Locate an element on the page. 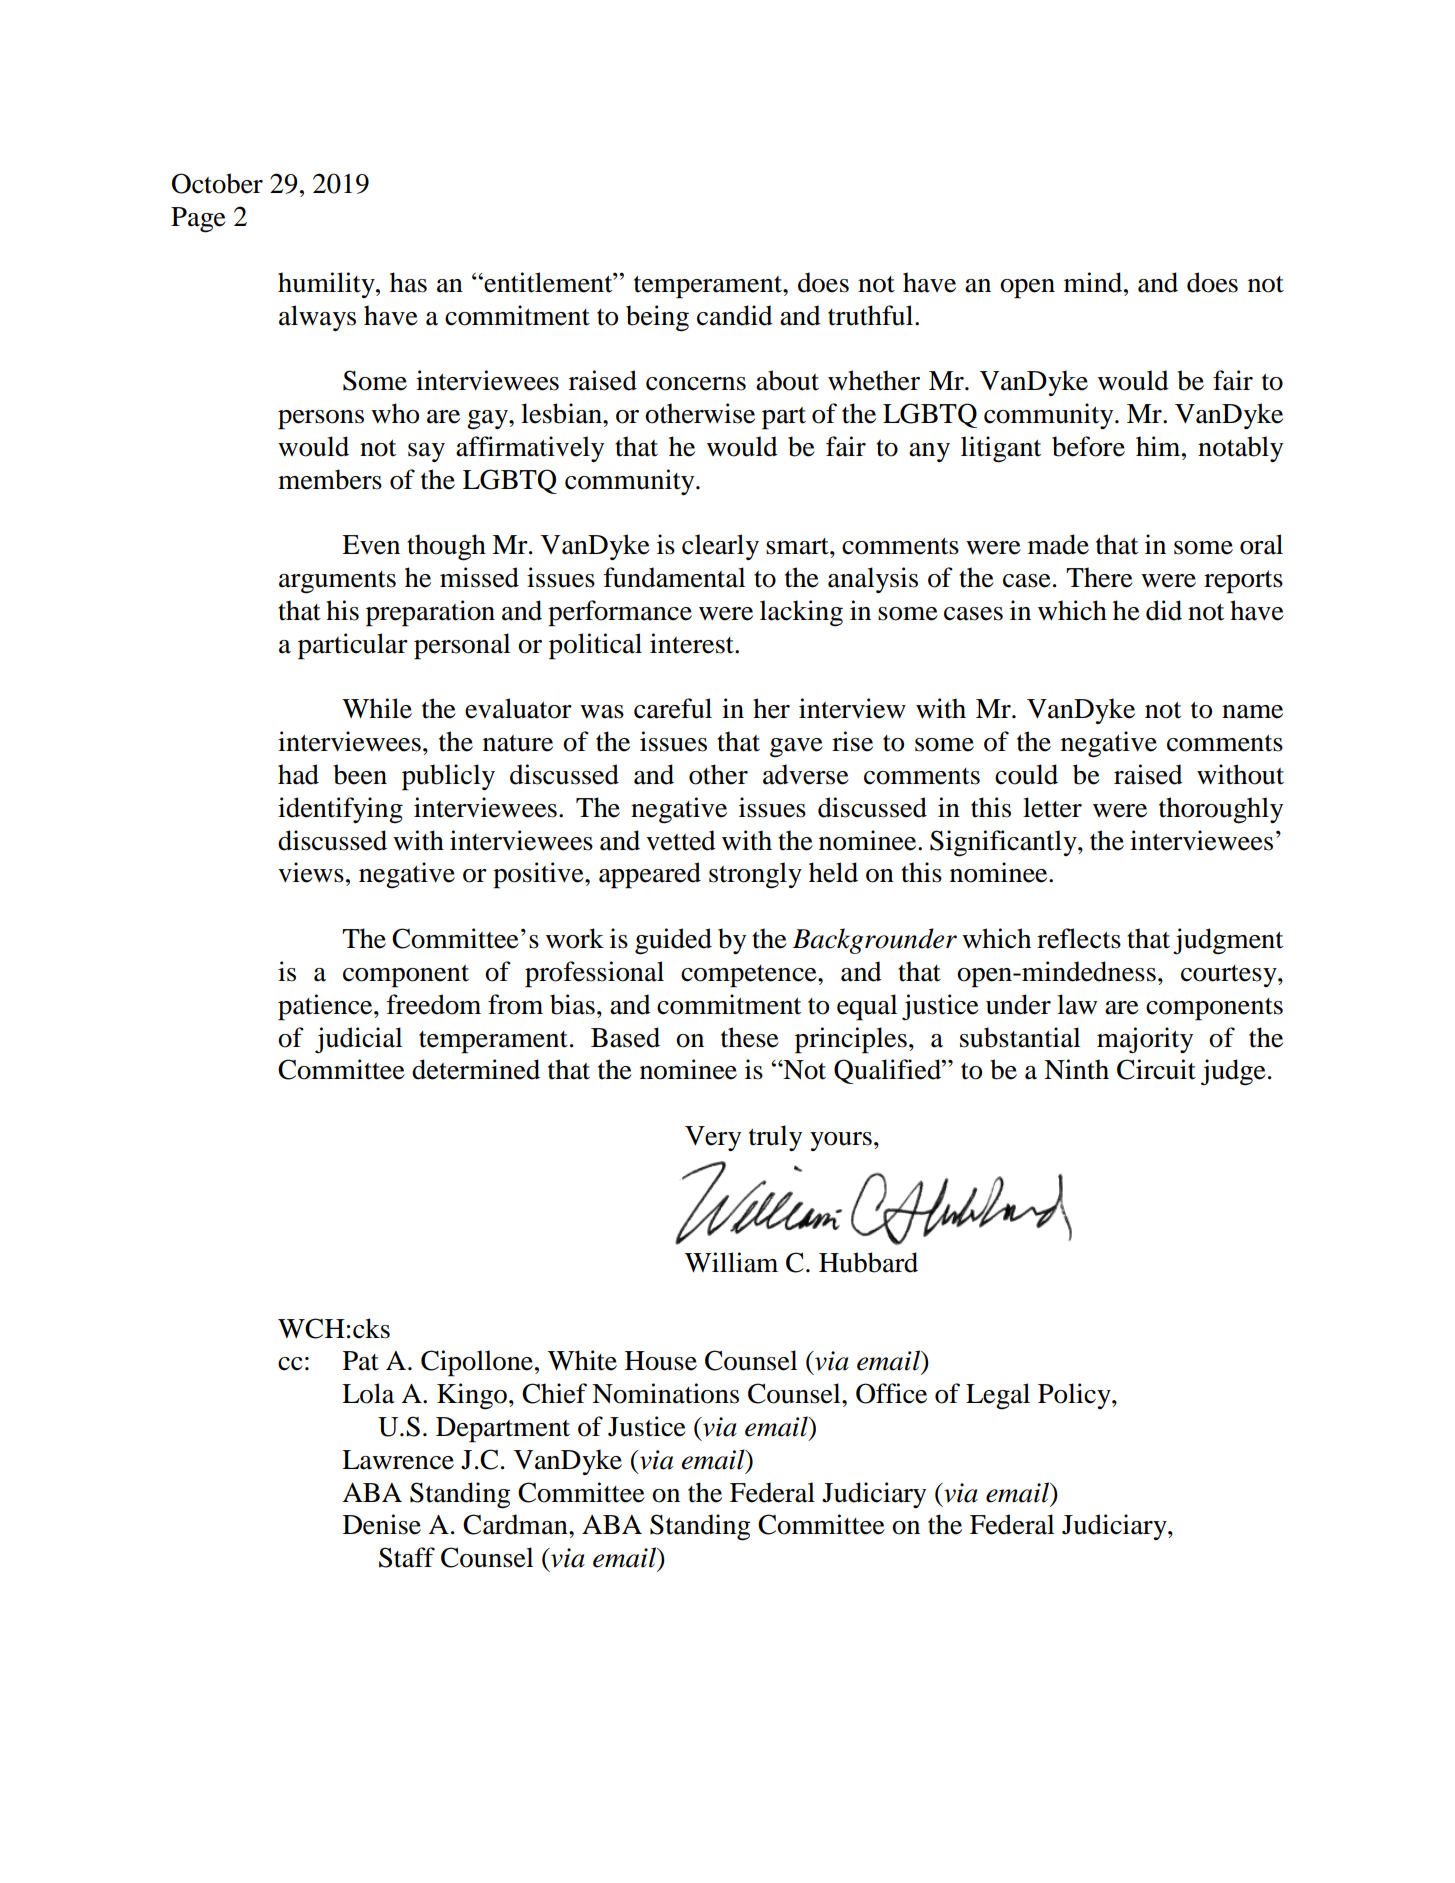  While is located at coordinates (377, 708).
